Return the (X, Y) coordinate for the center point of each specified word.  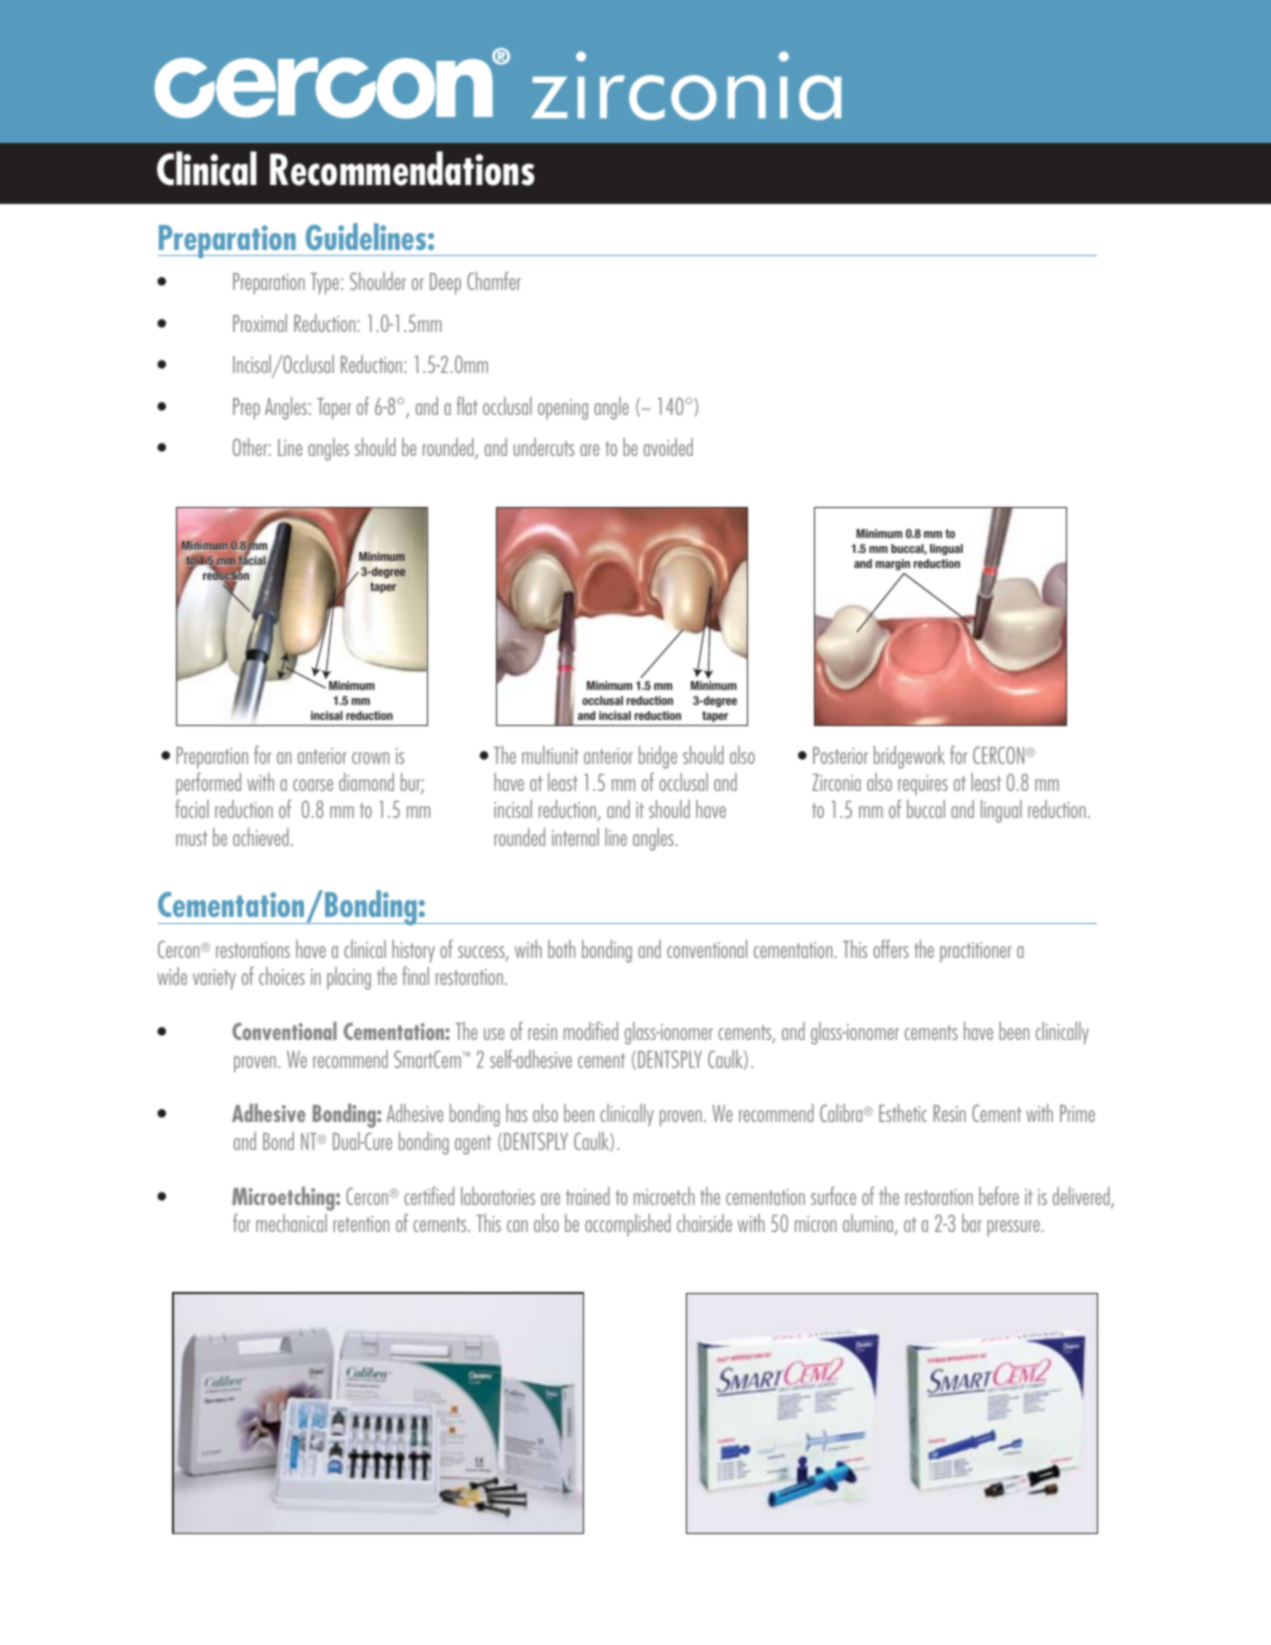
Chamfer (494, 281)
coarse (313, 785)
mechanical (291, 1223)
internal (575, 837)
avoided (668, 447)
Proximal (260, 323)
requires (923, 785)
